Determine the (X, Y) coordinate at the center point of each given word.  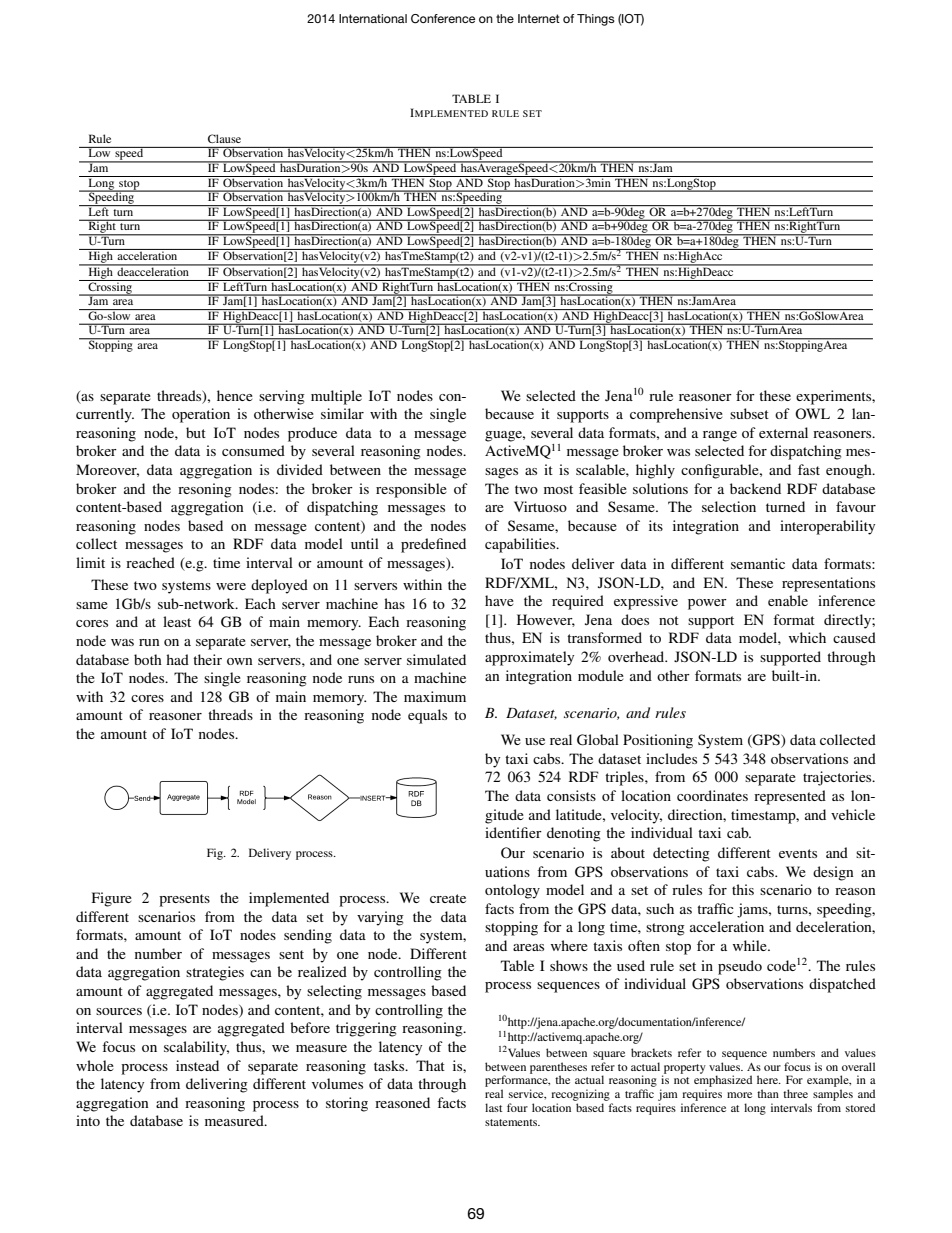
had (177, 659)
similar (342, 413)
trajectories (838, 778)
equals (427, 716)
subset (749, 413)
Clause (224, 138)
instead (197, 1065)
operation (201, 415)
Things (596, 20)
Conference (443, 19)
